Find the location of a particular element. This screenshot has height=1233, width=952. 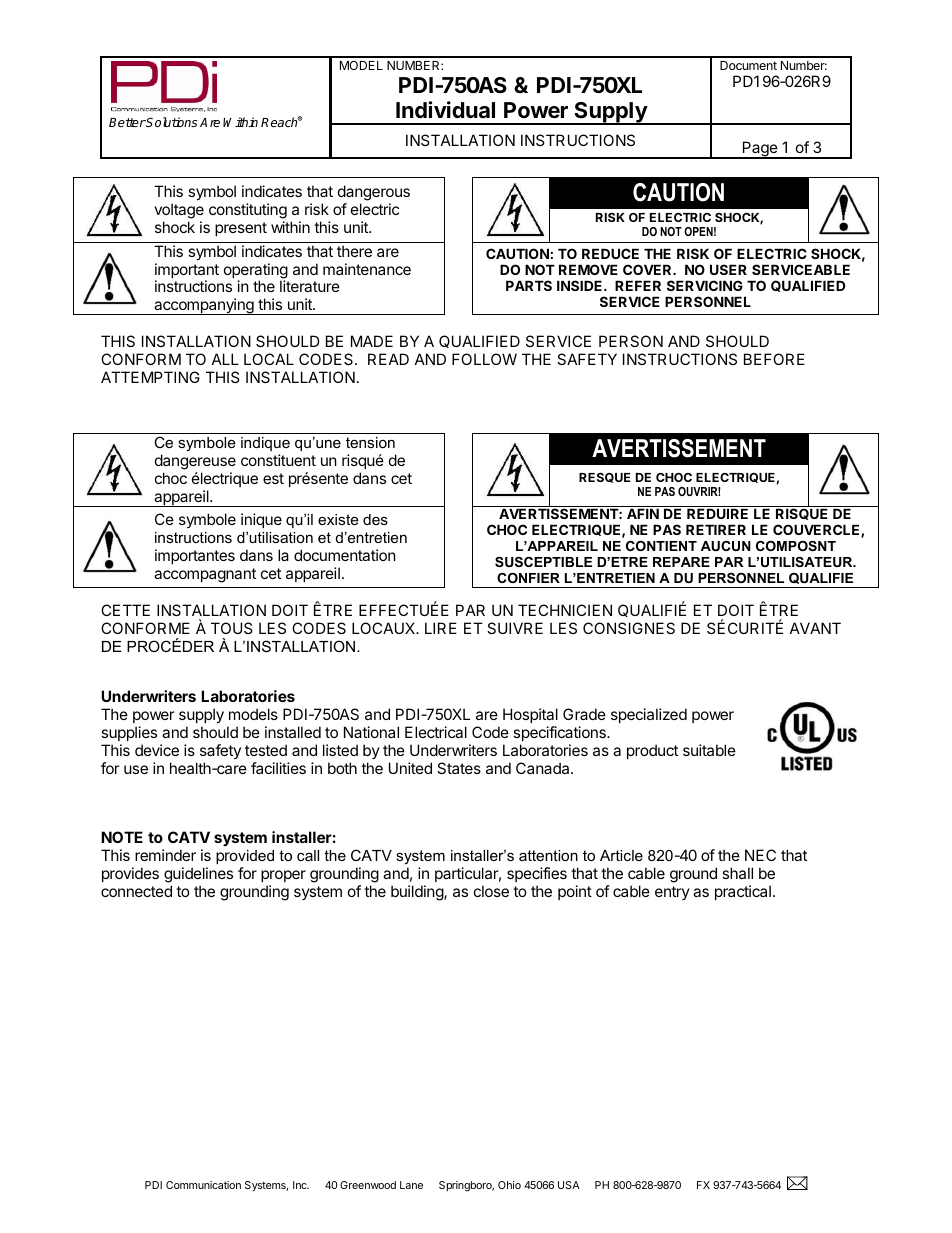

Individual is located at coordinates (445, 109).
